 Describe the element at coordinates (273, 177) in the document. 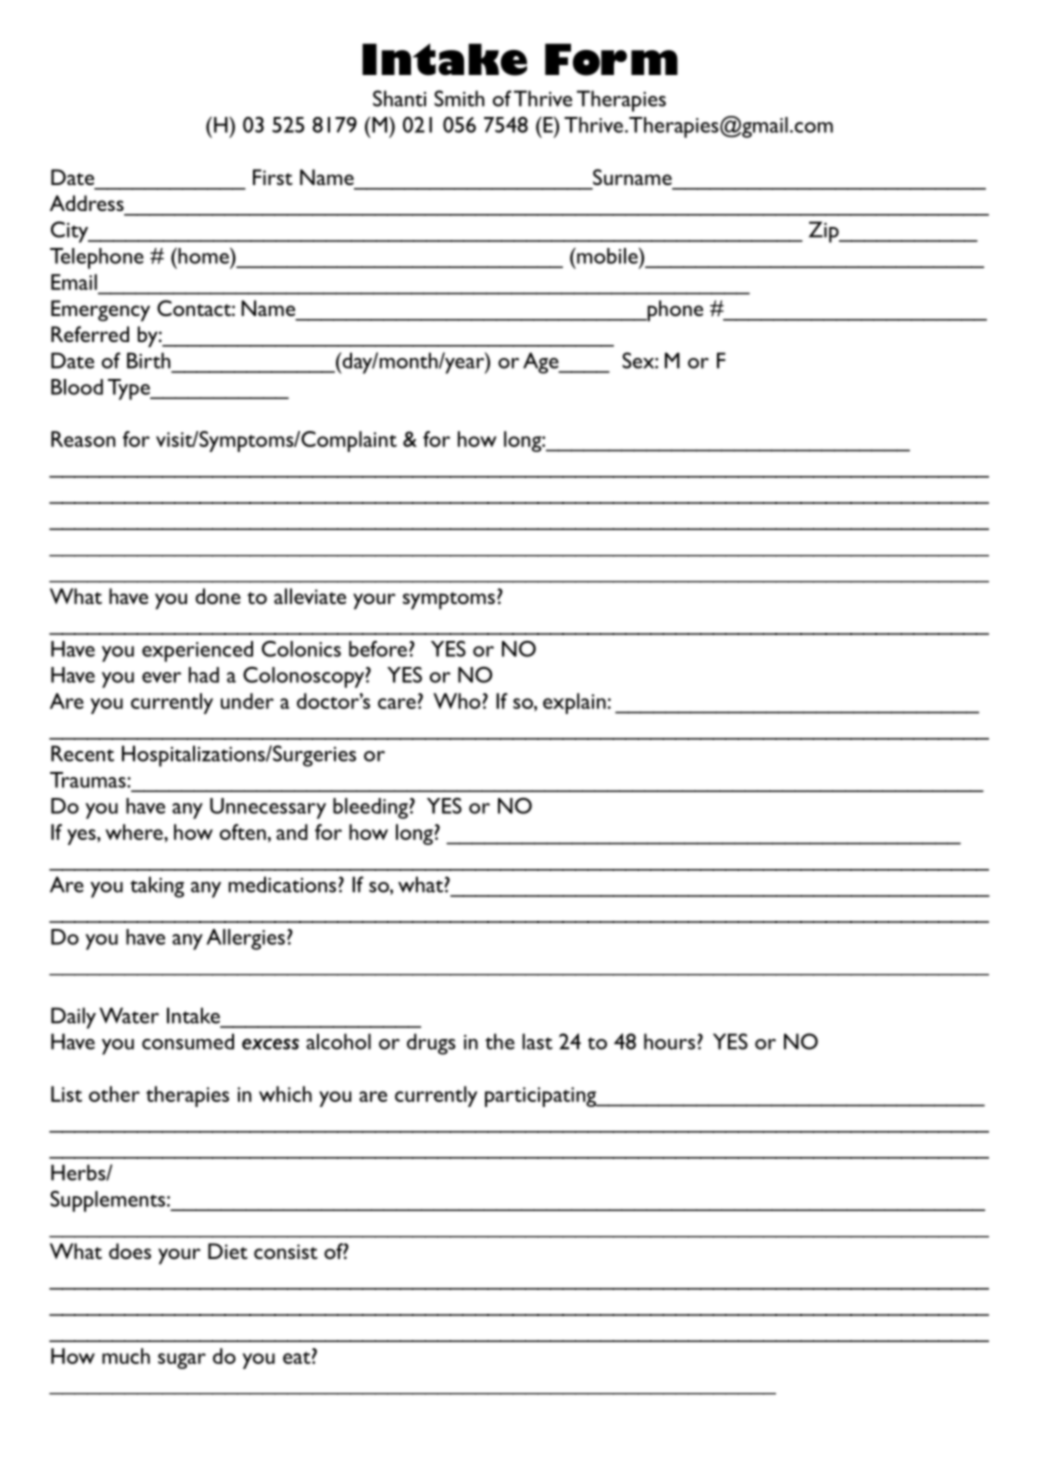

I see `First` at that location.
